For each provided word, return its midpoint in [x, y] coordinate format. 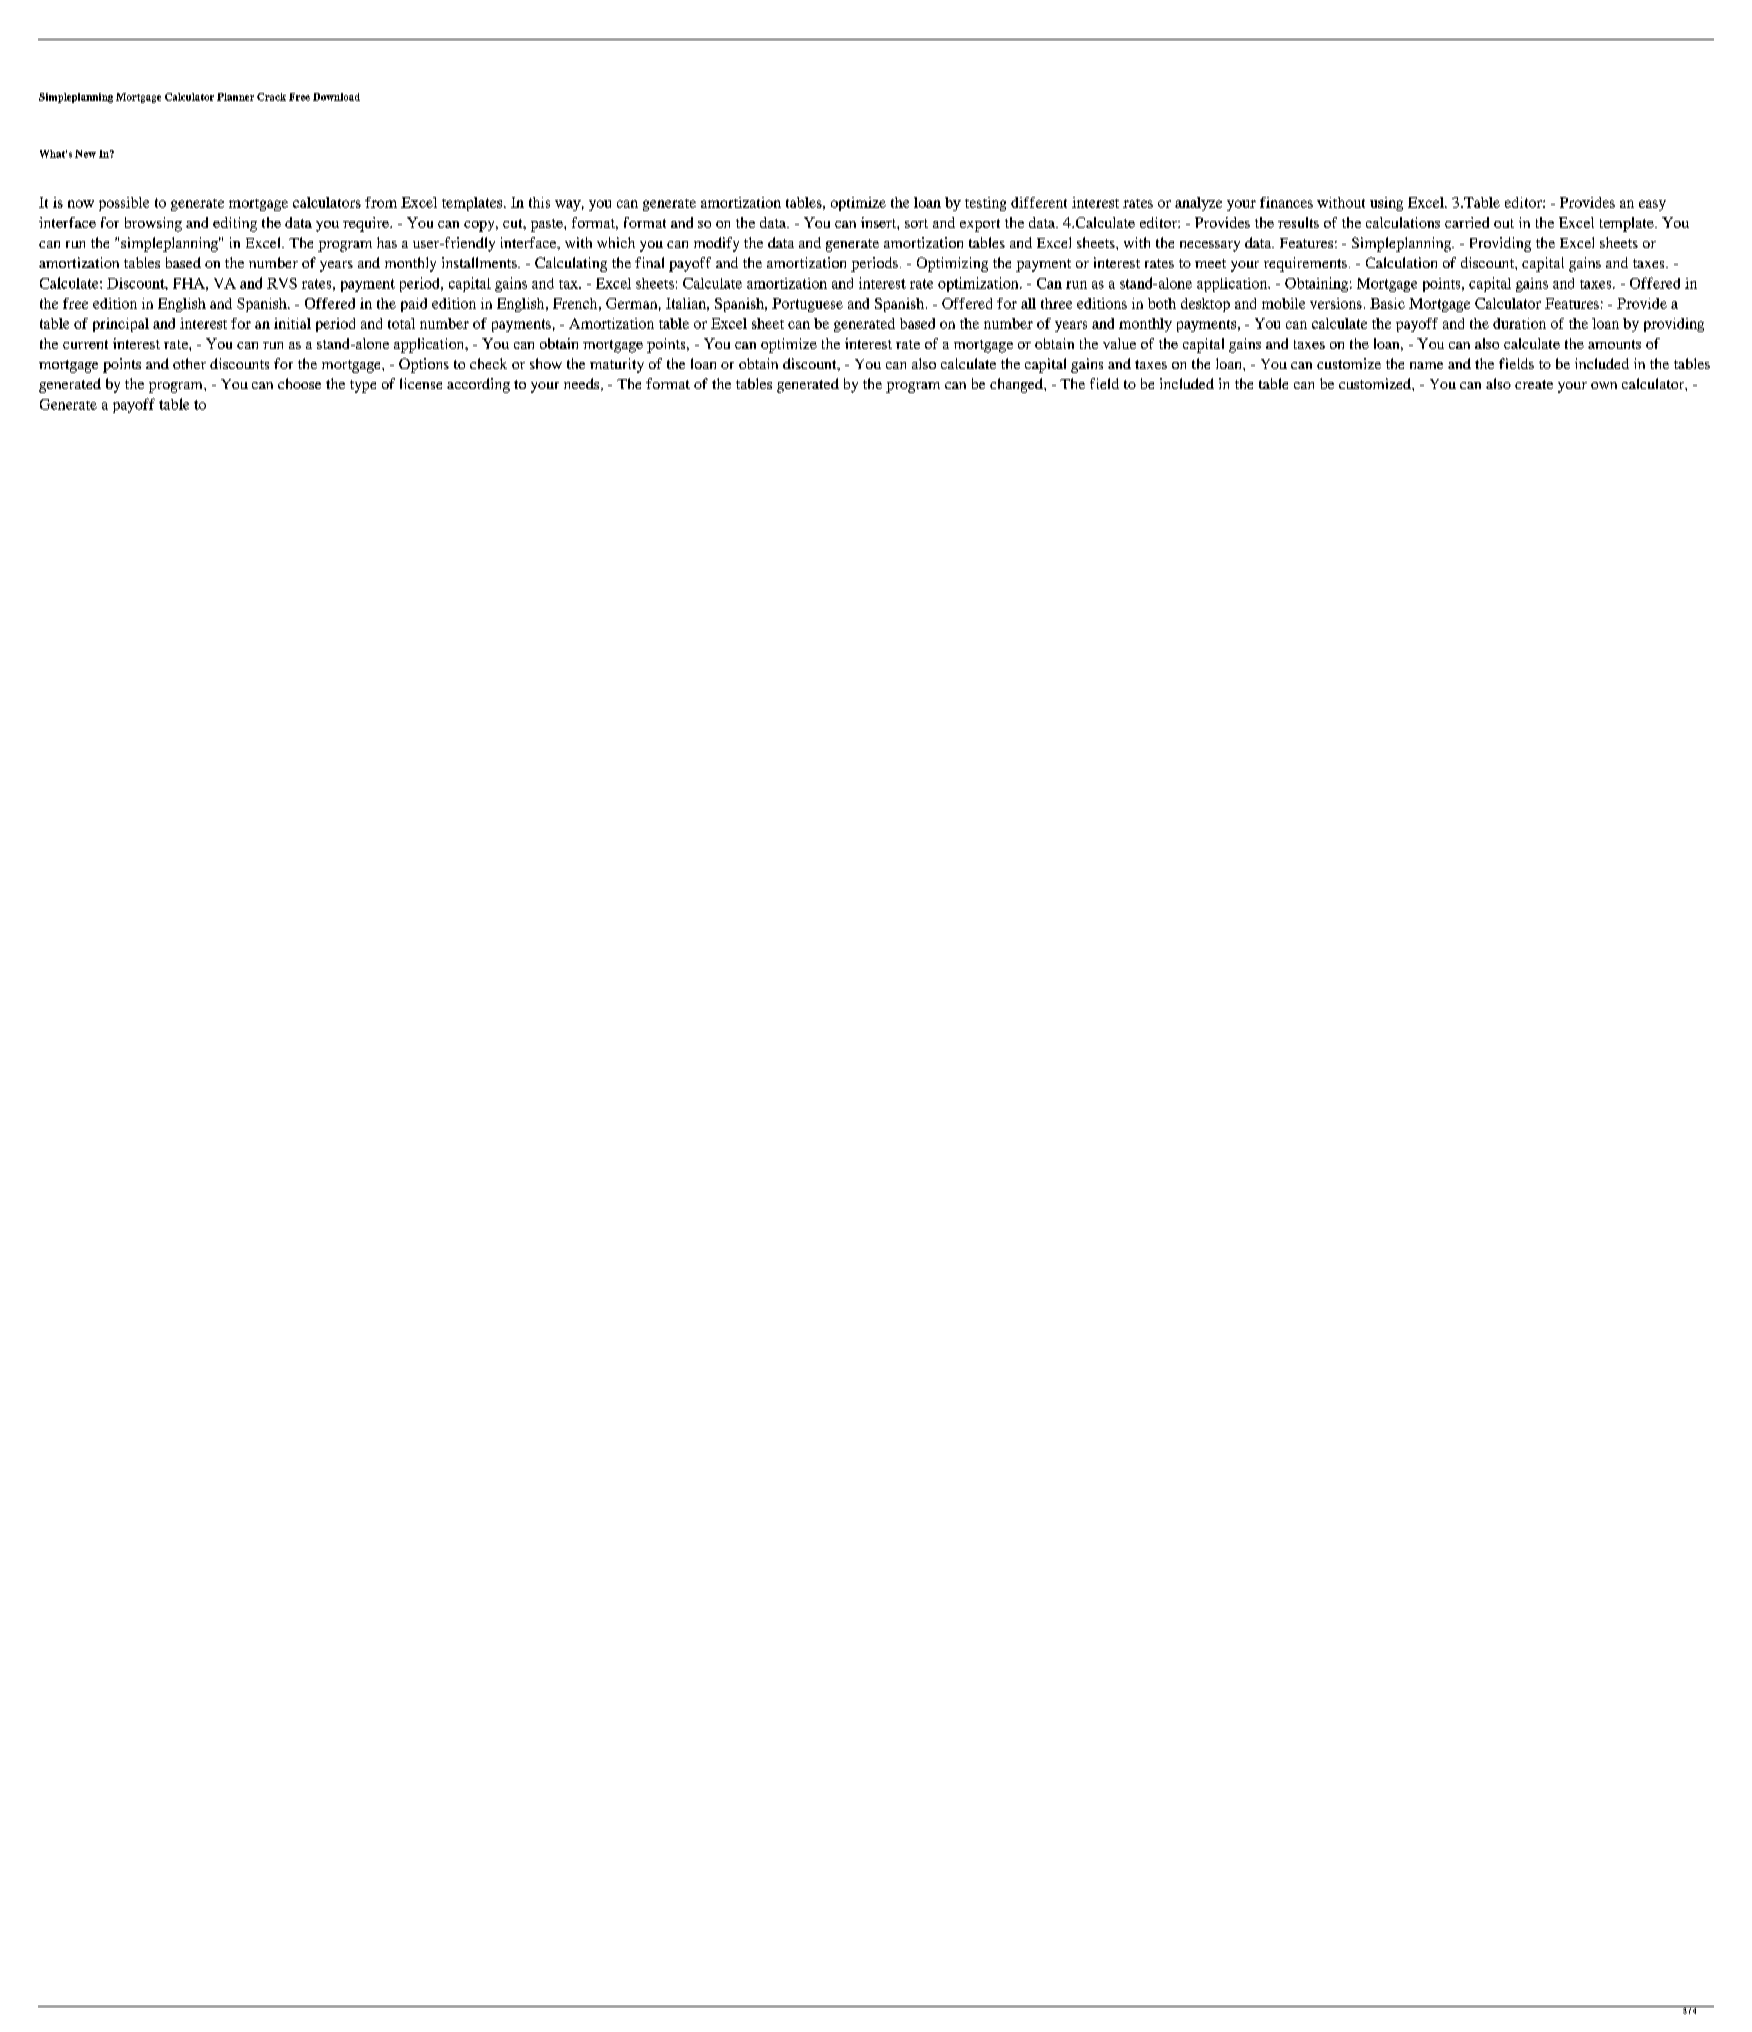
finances [1286, 202]
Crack [271, 97]
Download [336, 97]
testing [985, 204]
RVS [282, 283]
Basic [1387, 303]
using [1386, 204]
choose [299, 383]
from [381, 202]
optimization [979, 284]
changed [1017, 385]
